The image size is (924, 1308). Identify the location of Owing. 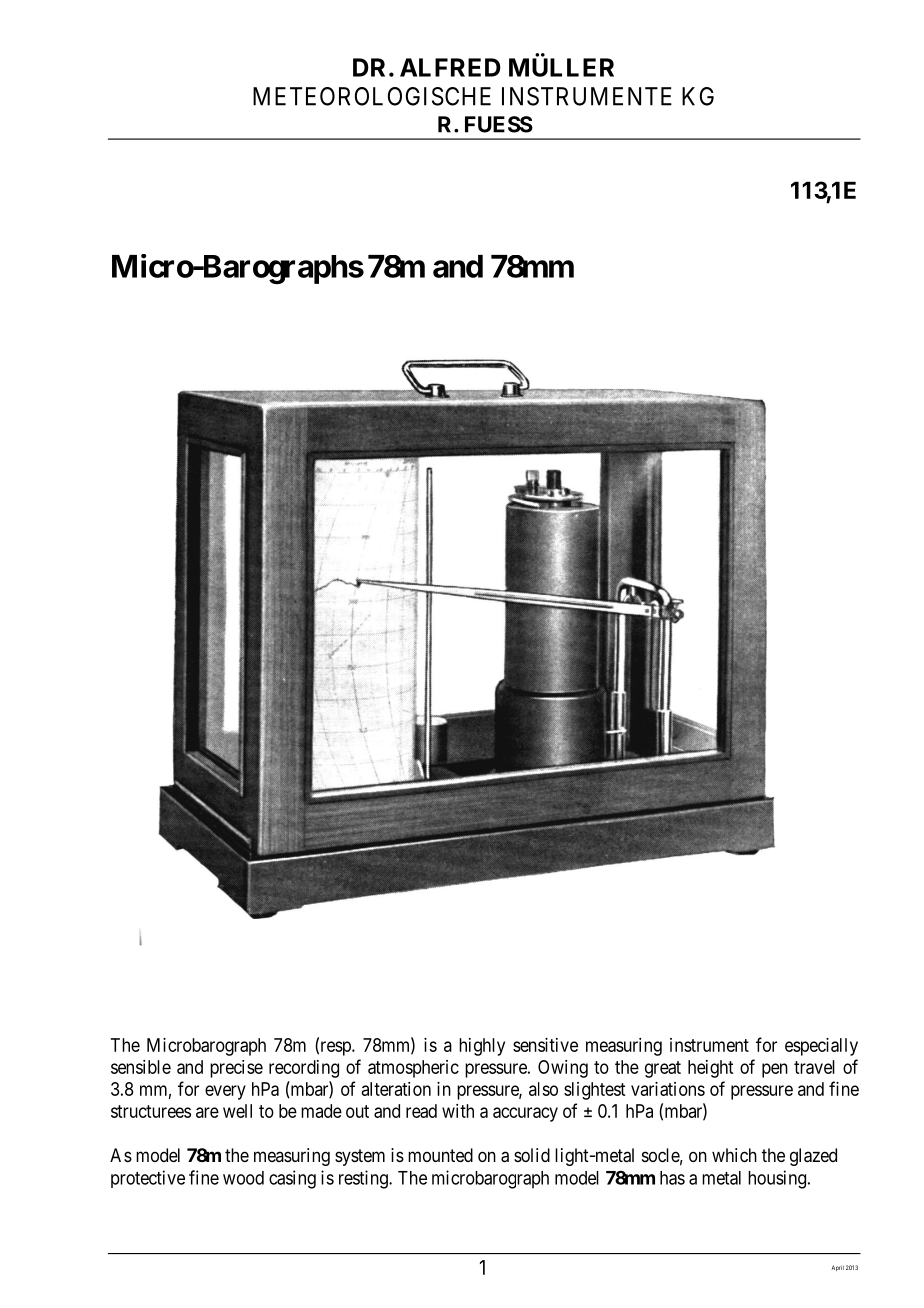
(563, 1069).
